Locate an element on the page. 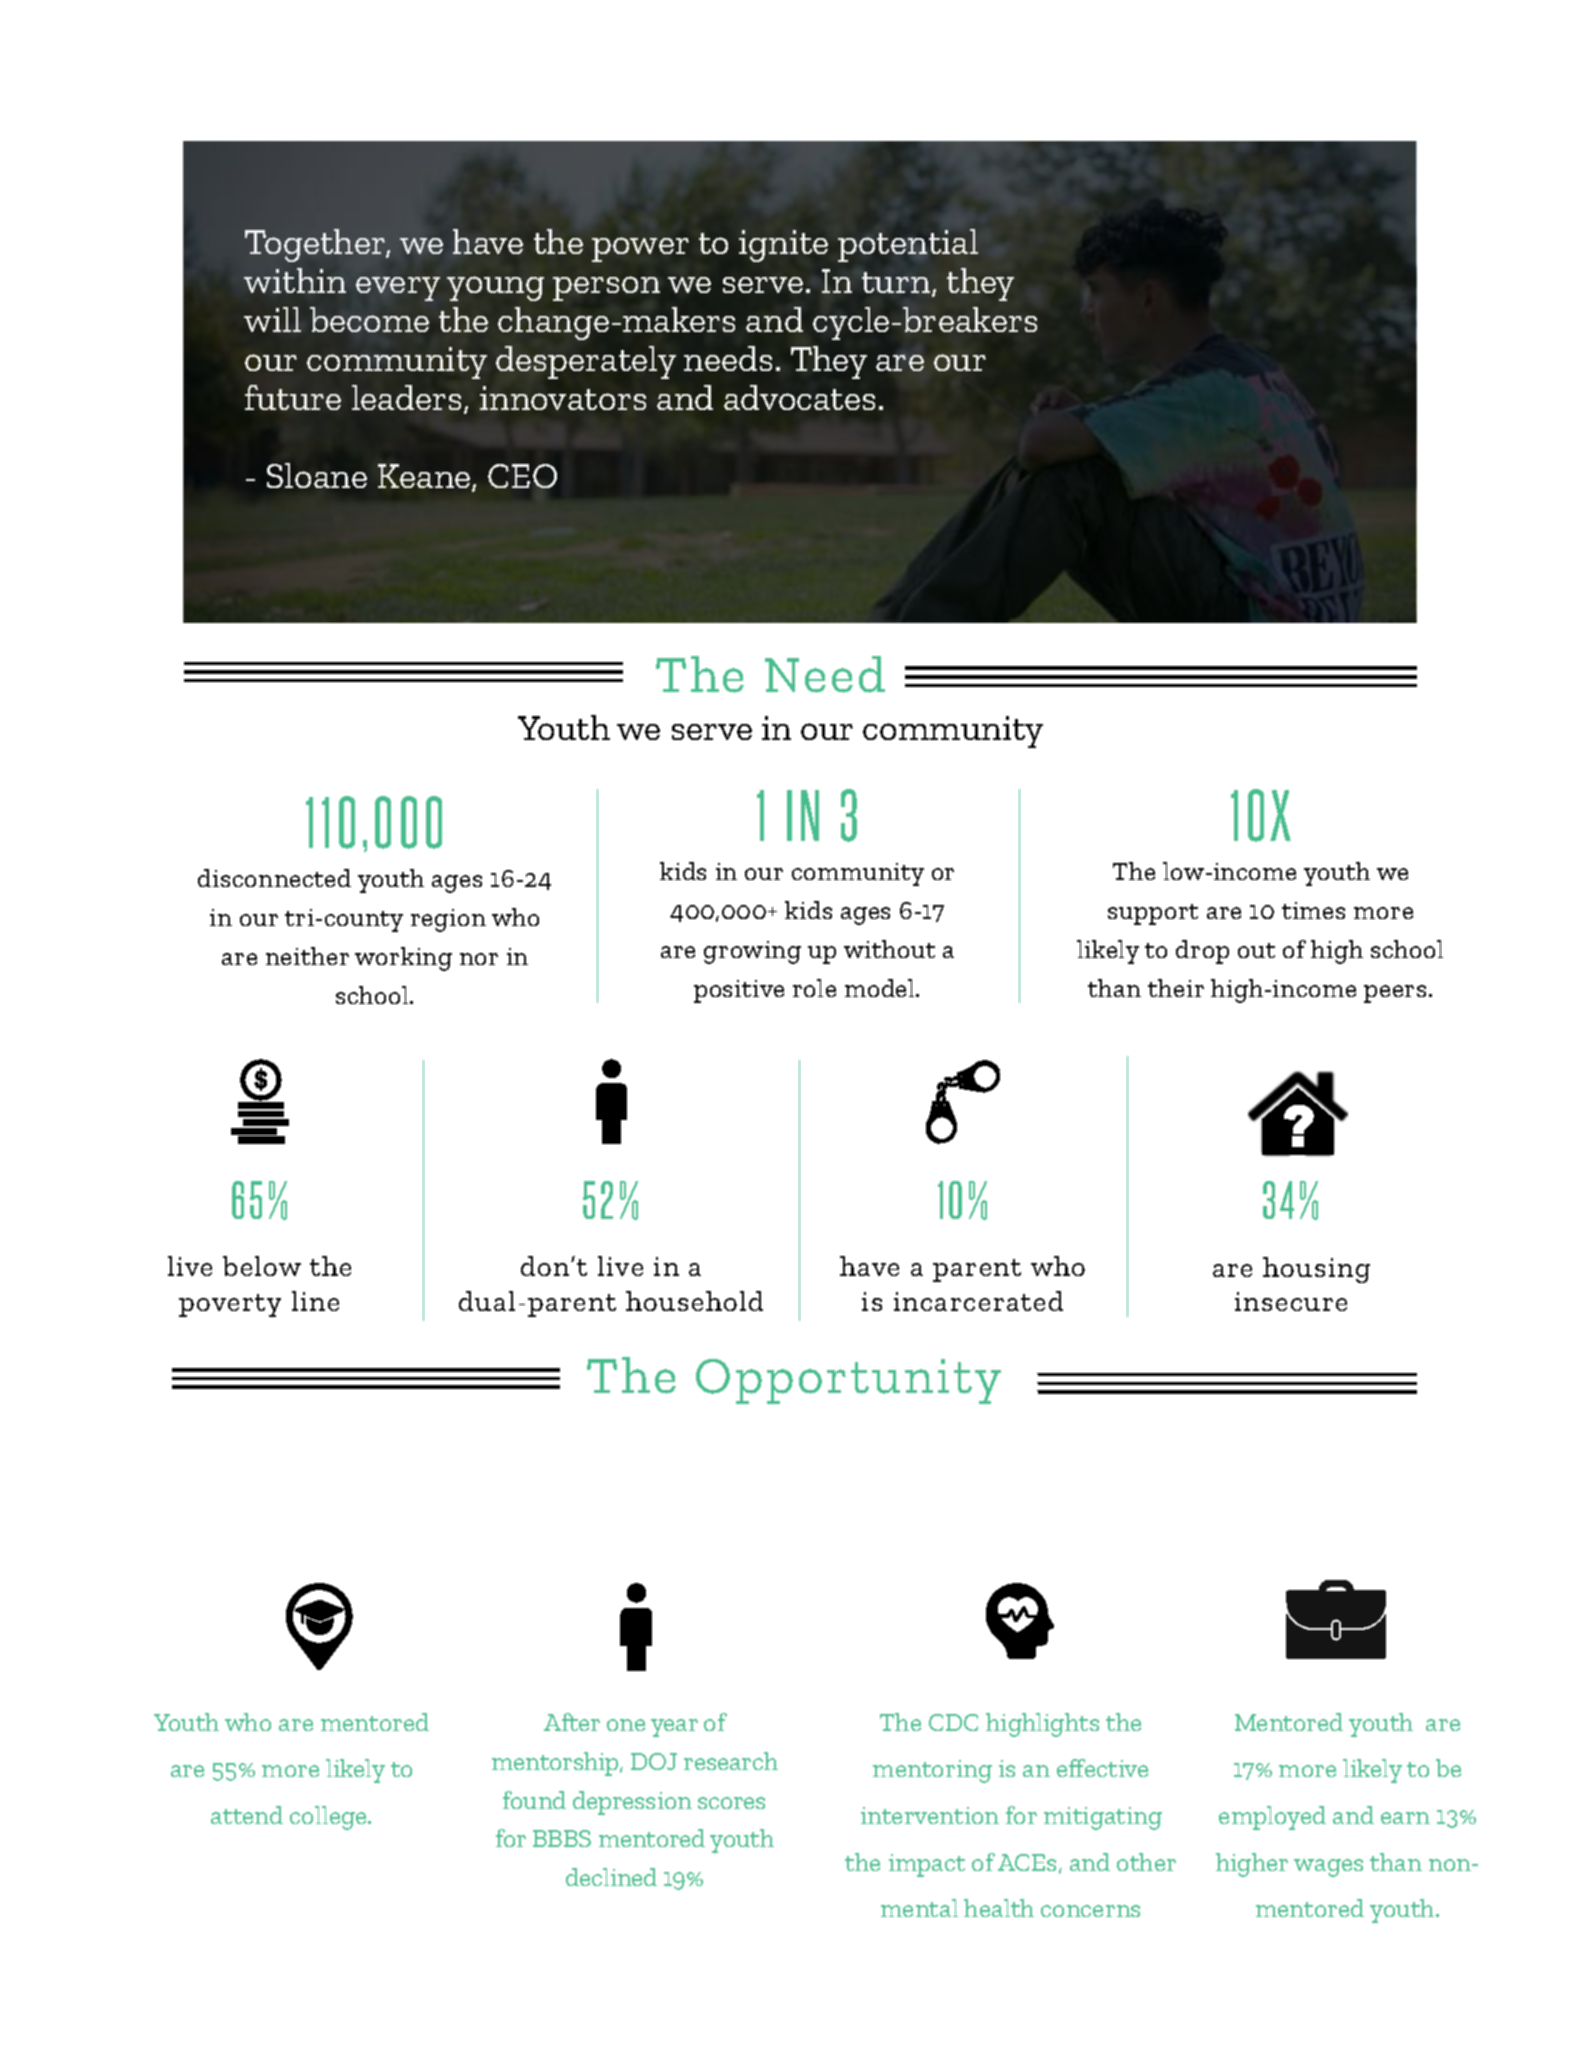  potential is located at coordinates (908, 245).
